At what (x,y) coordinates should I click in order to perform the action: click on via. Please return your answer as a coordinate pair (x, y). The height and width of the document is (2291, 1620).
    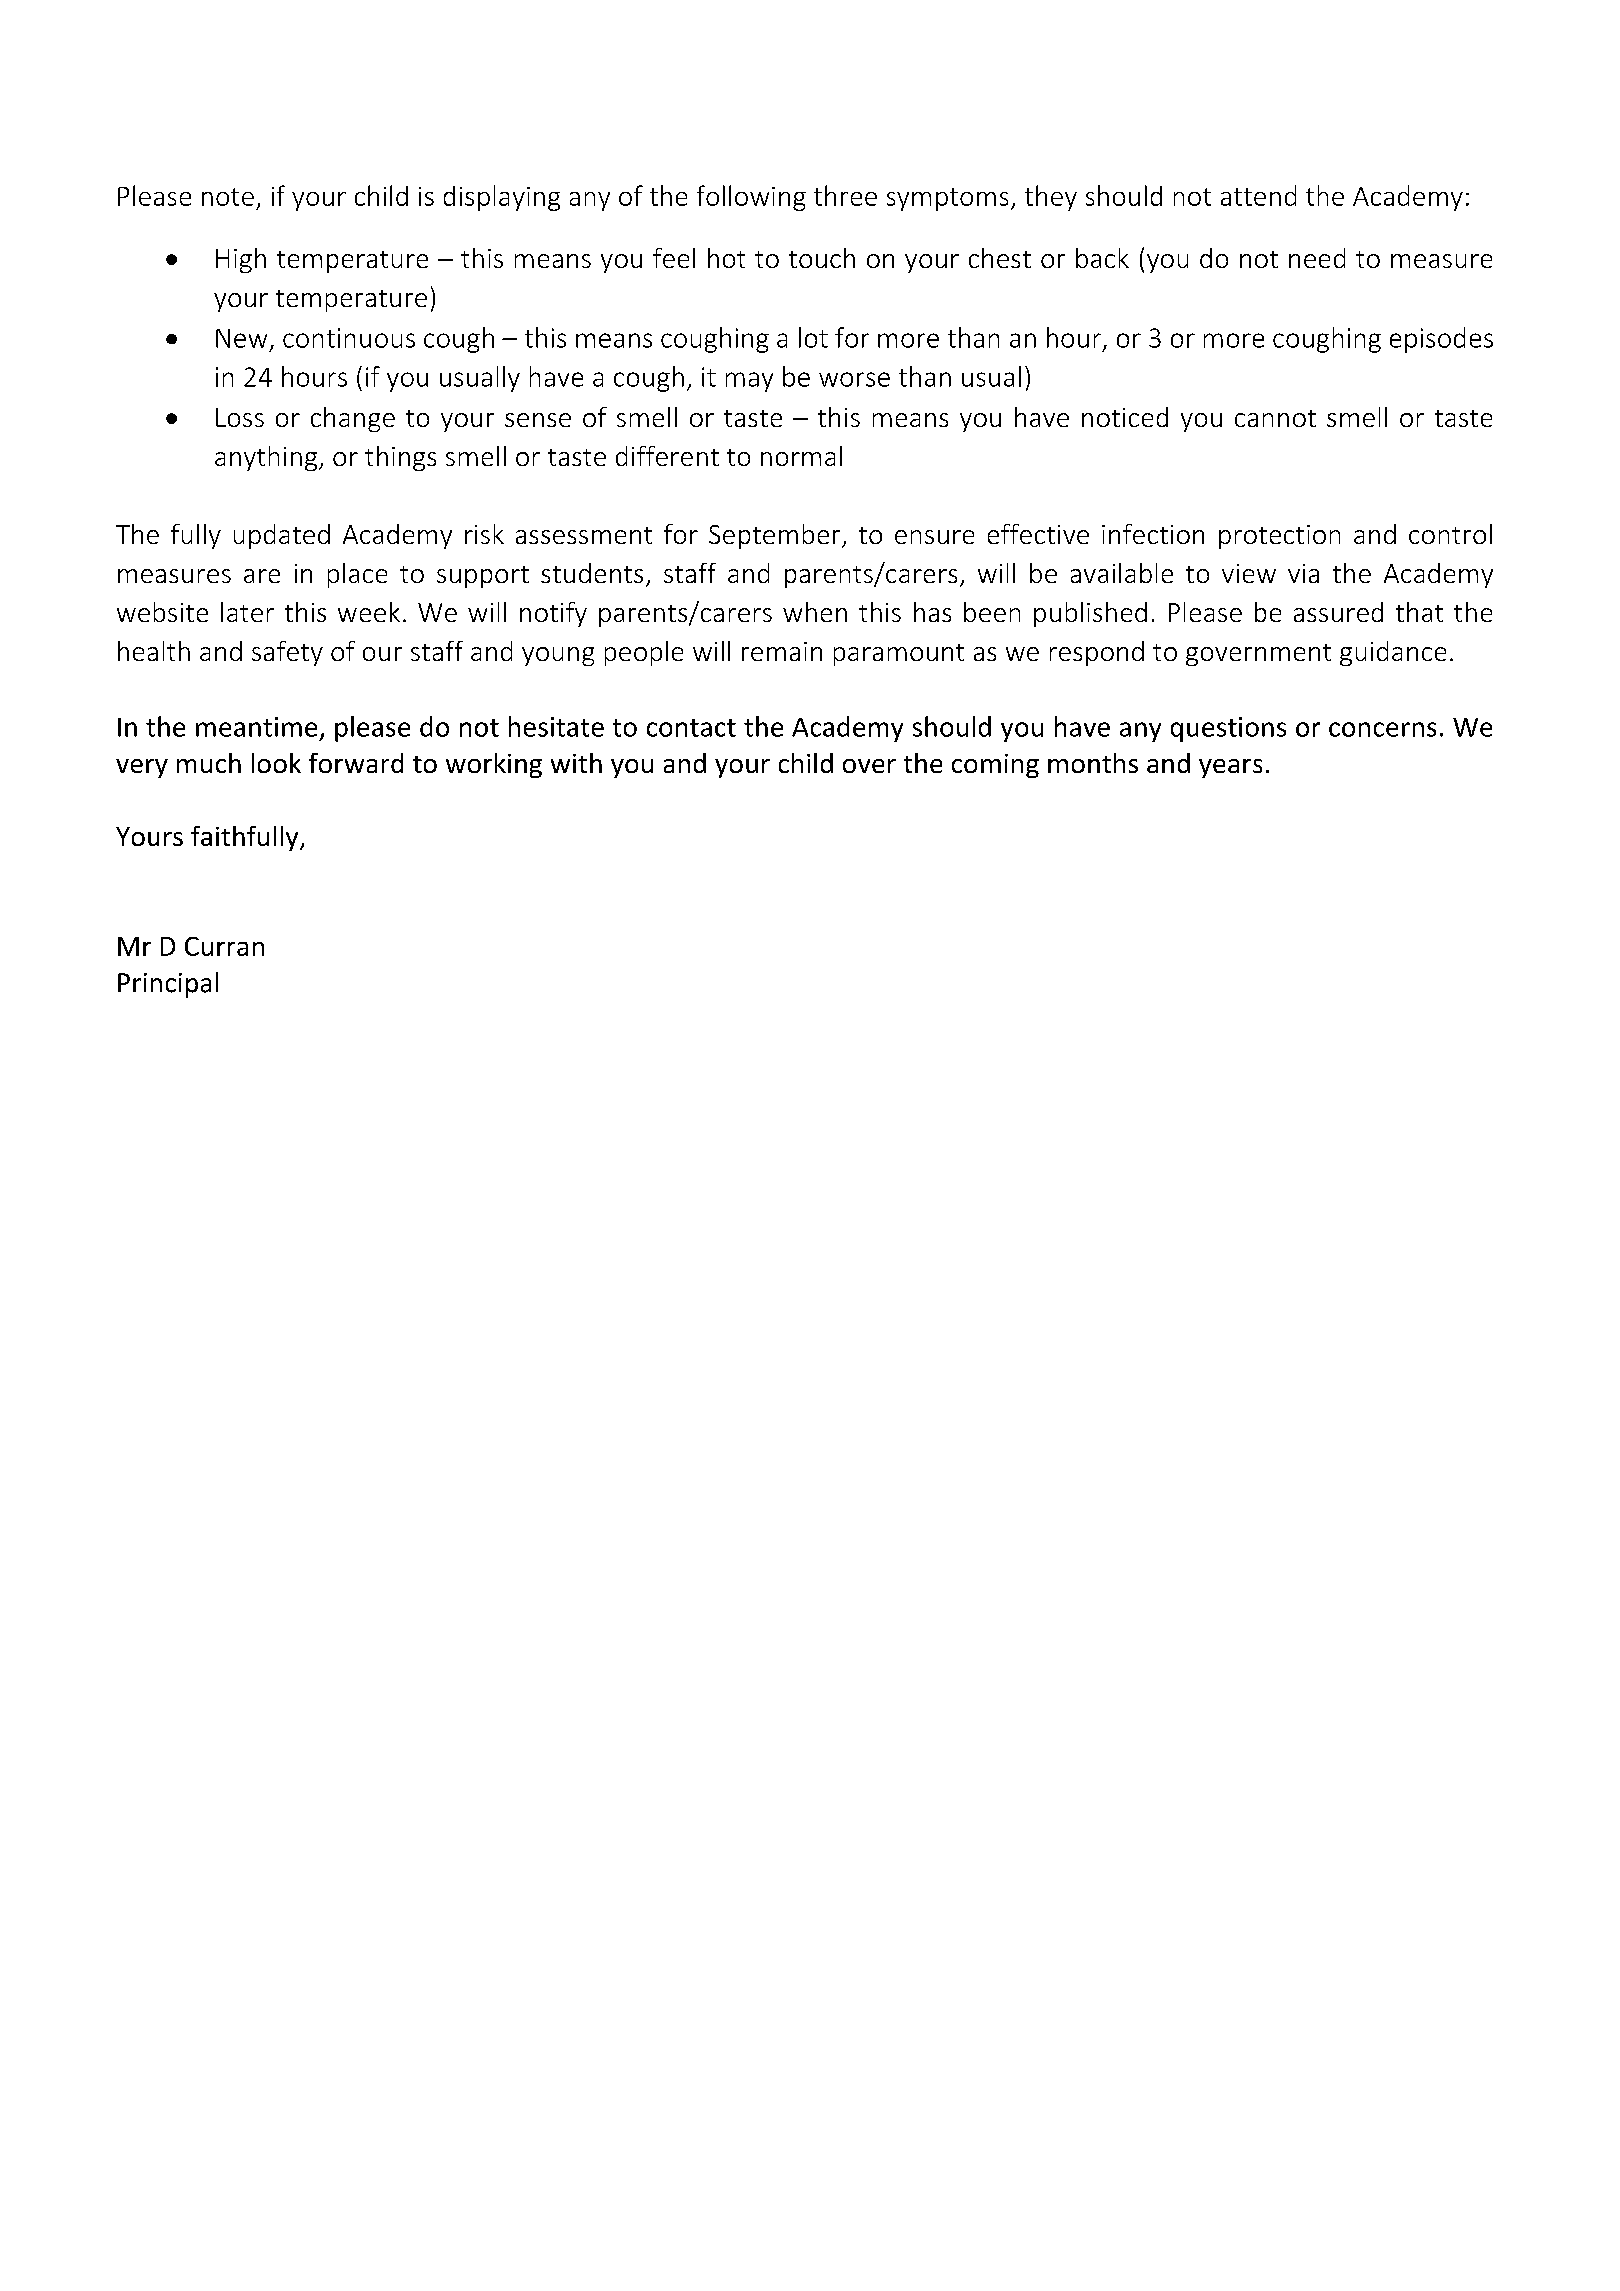
    Looking at the image, I should click on (1303, 573).
